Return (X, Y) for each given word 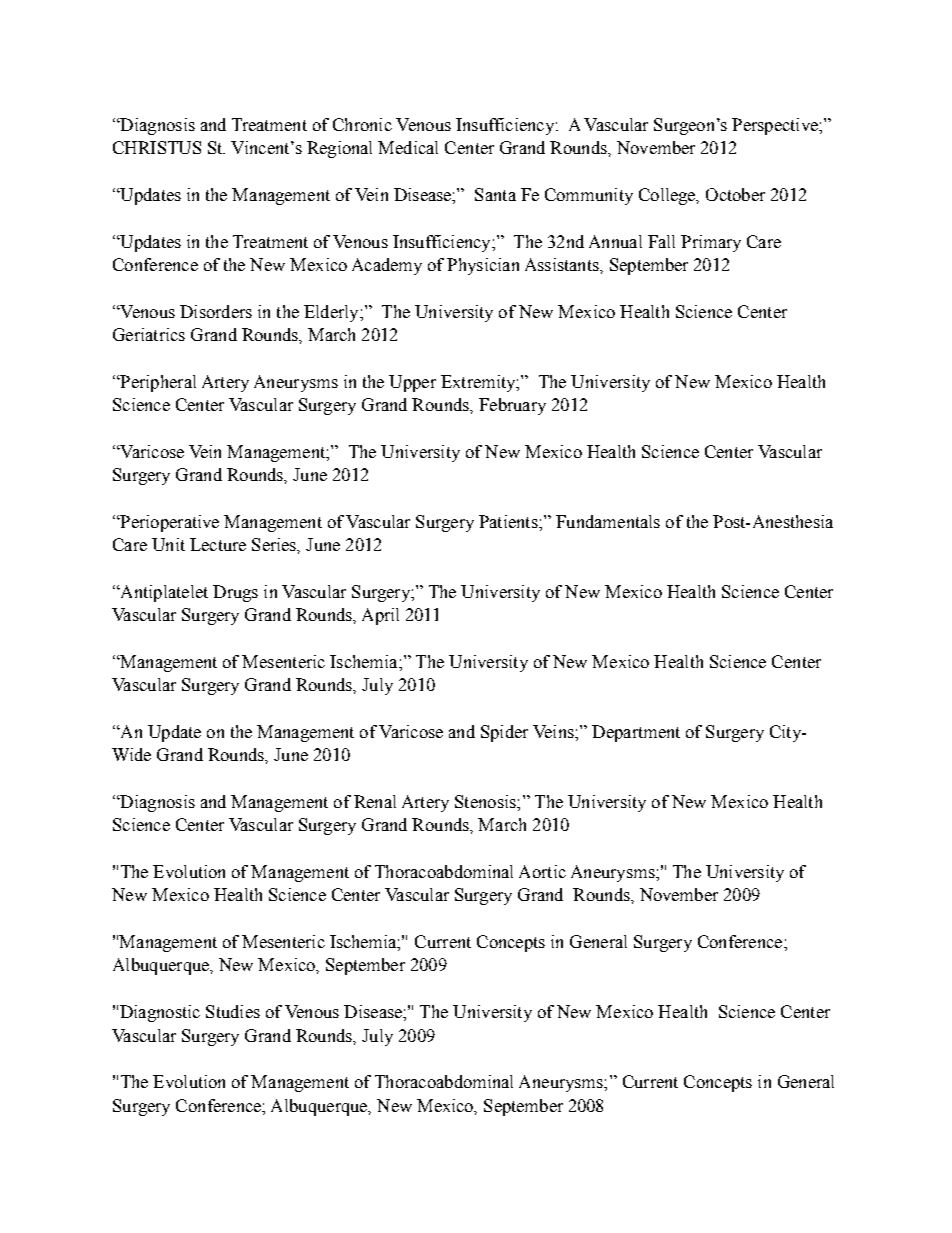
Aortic (542, 871)
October (735, 194)
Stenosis (486, 801)
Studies (233, 1011)
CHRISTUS (157, 147)
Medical (408, 147)
